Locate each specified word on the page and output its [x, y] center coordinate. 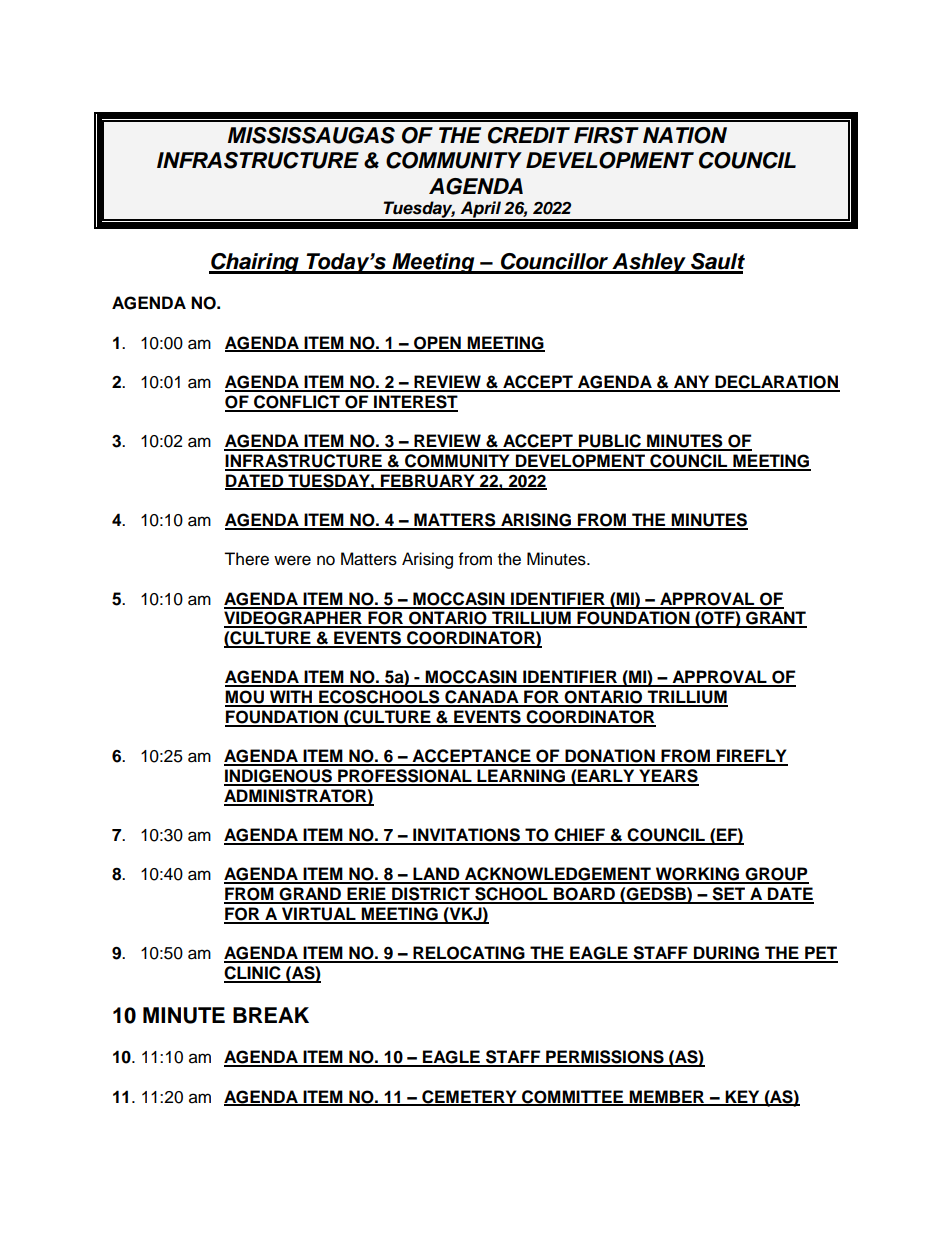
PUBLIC [610, 442]
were [292, 560]
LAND [436, 875]
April [480, 211]
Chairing [255, 263]
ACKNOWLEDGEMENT [558, 875]
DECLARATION [776, 383]
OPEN [437, 343]
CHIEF [579, 836]
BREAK [271, 1015]
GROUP [776, 875]
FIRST [606, 135]
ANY [692, 383]
